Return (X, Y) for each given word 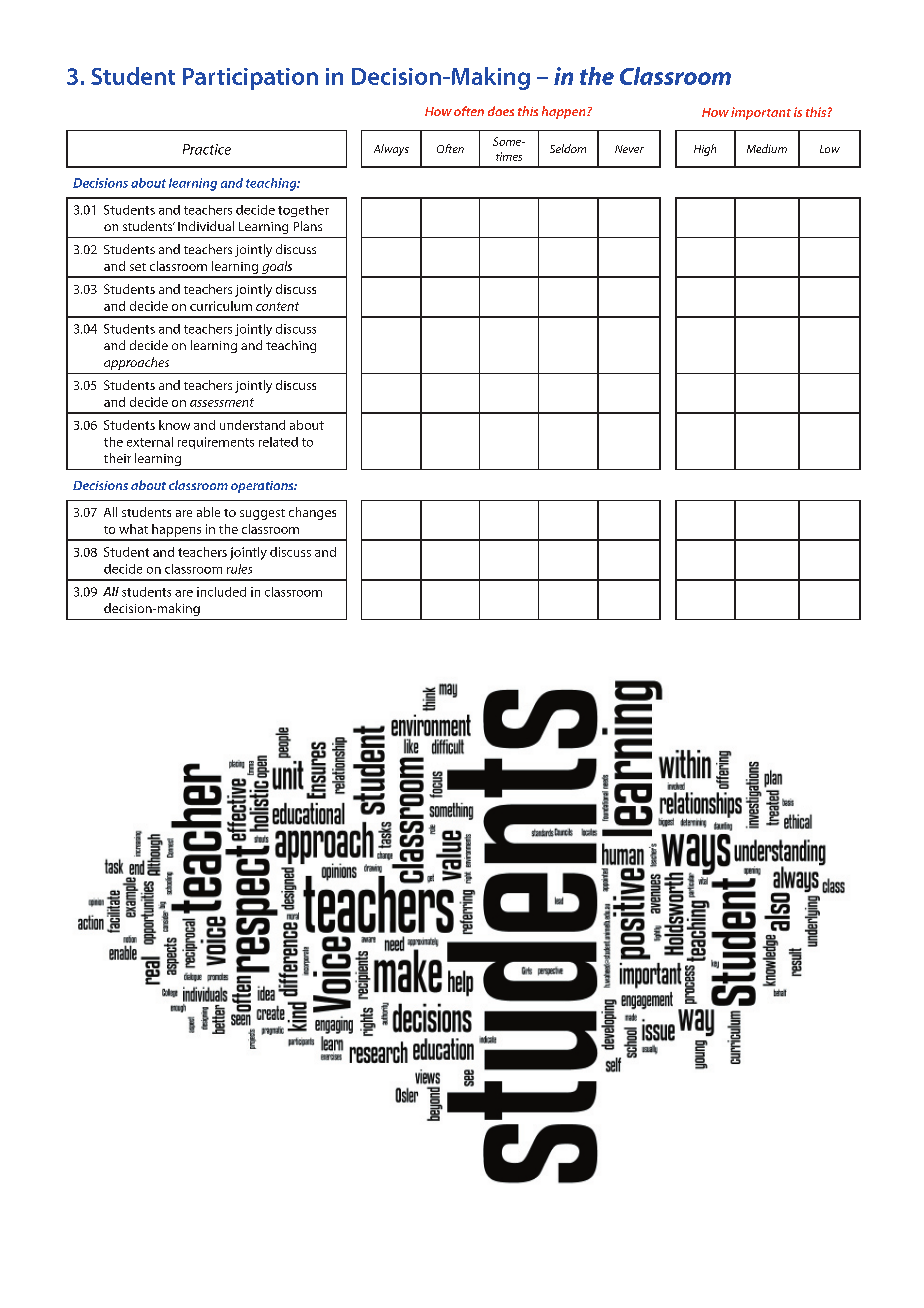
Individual (206, 226)
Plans (308, 226)
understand (252, 425)
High (705, 150)
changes (312, 513)
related (278, 442)
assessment (222, 402)
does (501, 111)
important (761, 113)
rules (239, 569)
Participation (250, 79)
